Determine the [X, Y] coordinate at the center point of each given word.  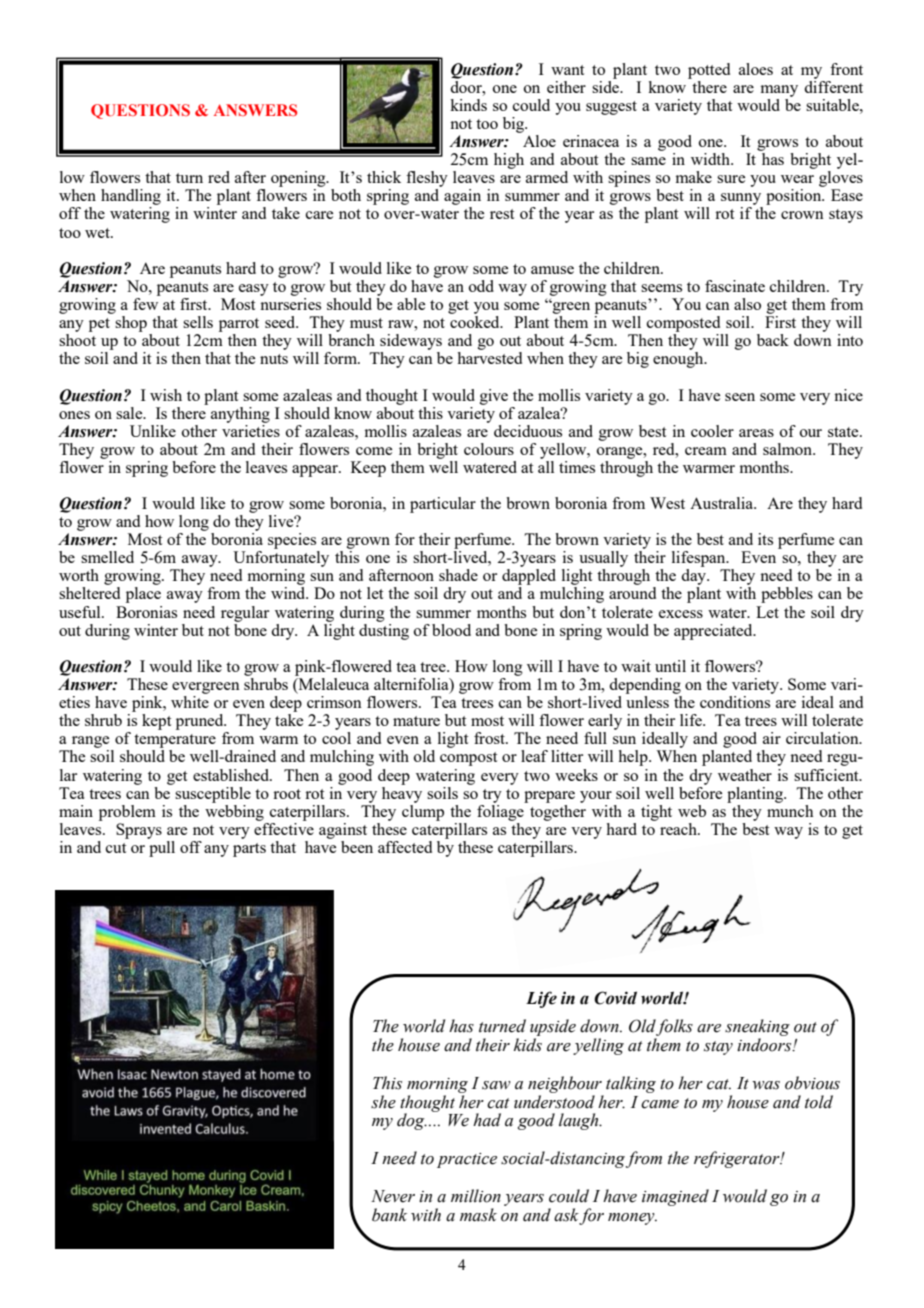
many [779, 91]
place [143, 595]
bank [389, 1215]
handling [131, 198]
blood [451, 630]
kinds [468, 105]
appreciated [714, 632]
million [476, 1196]
